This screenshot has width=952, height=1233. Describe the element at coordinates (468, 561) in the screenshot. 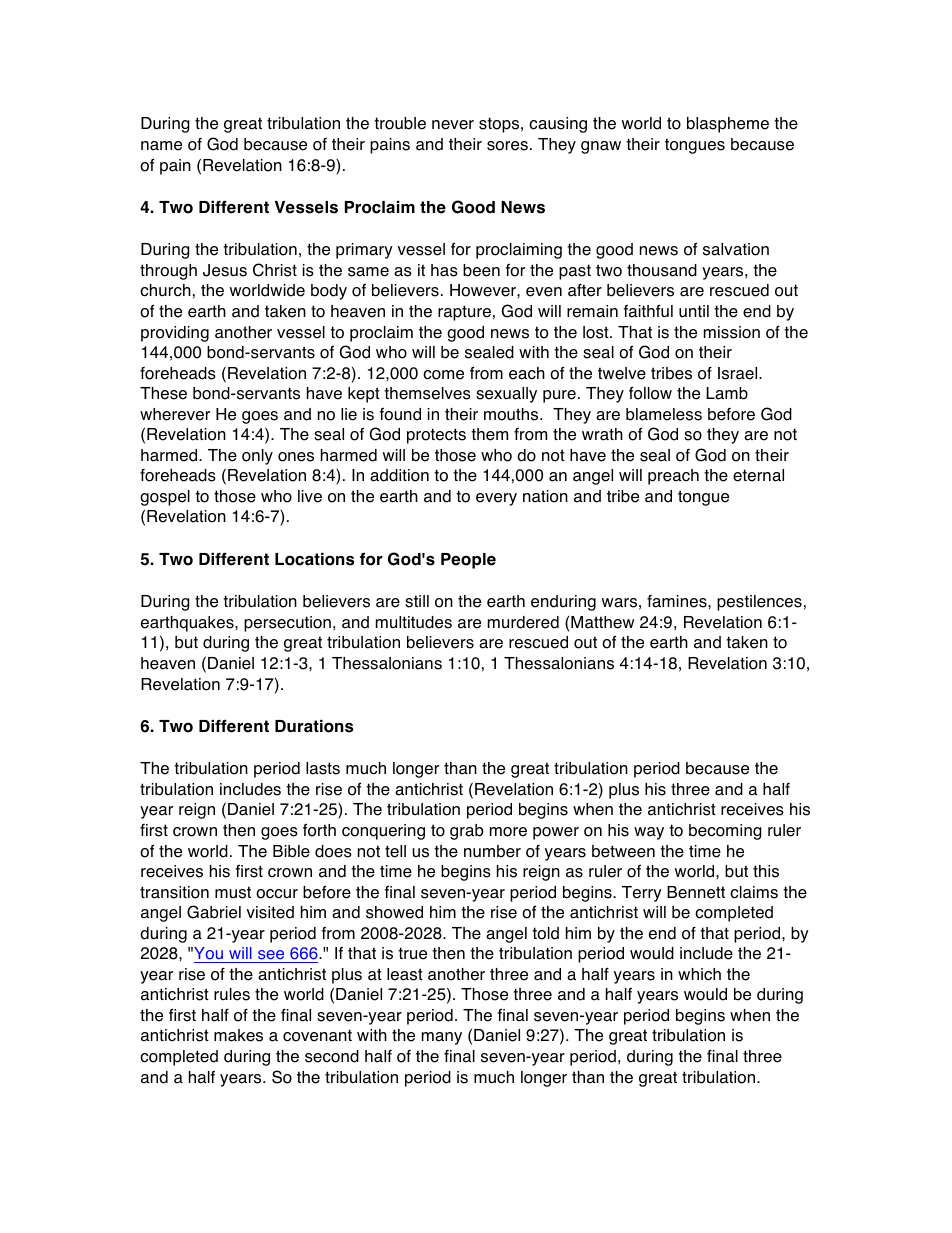

I see `People` at that location.
